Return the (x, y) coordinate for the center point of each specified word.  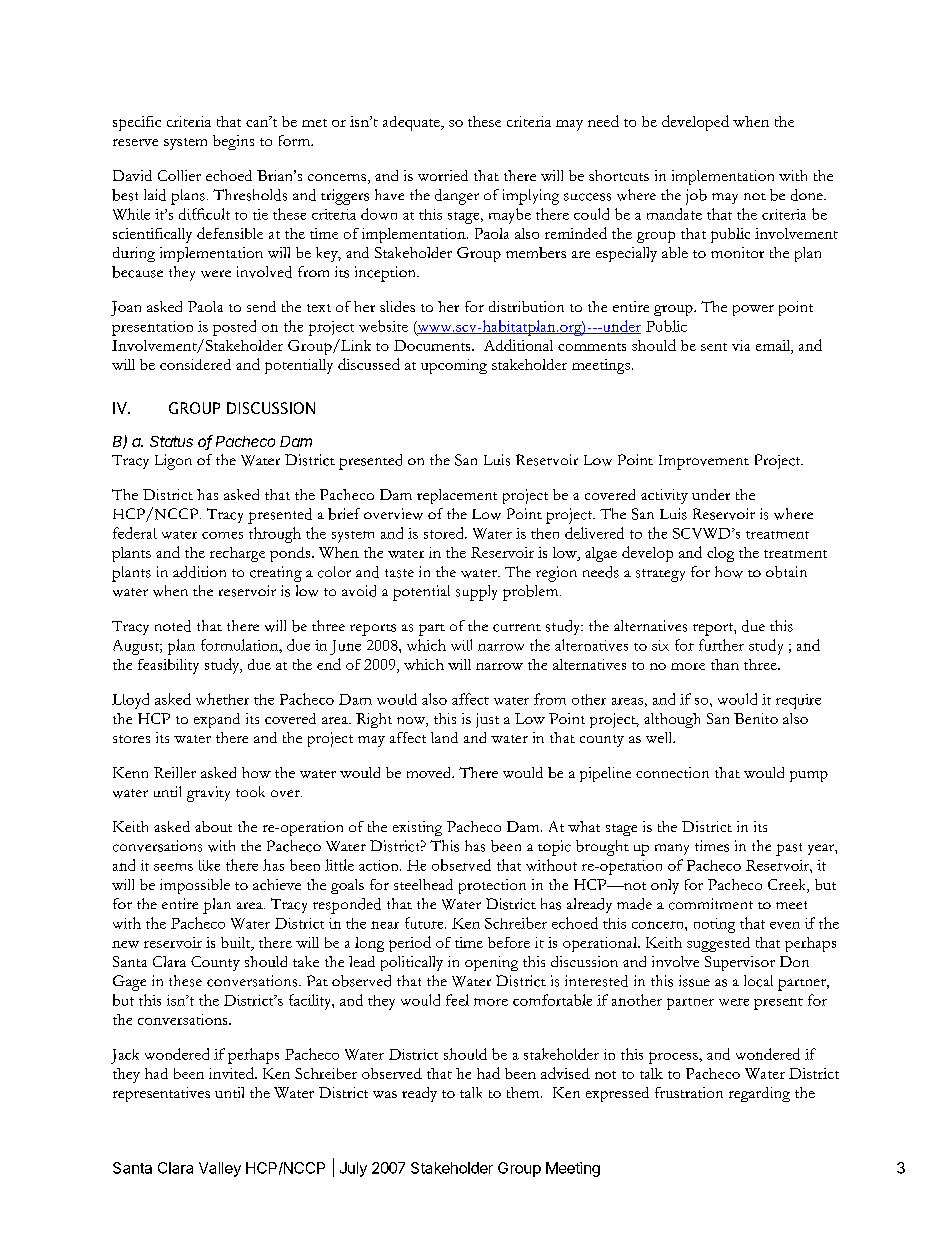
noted (173, 626)
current (517, 628)
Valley (220, 1169)
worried (443, 175)
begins (233, 142)
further (721, 645)
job (696, 197)
